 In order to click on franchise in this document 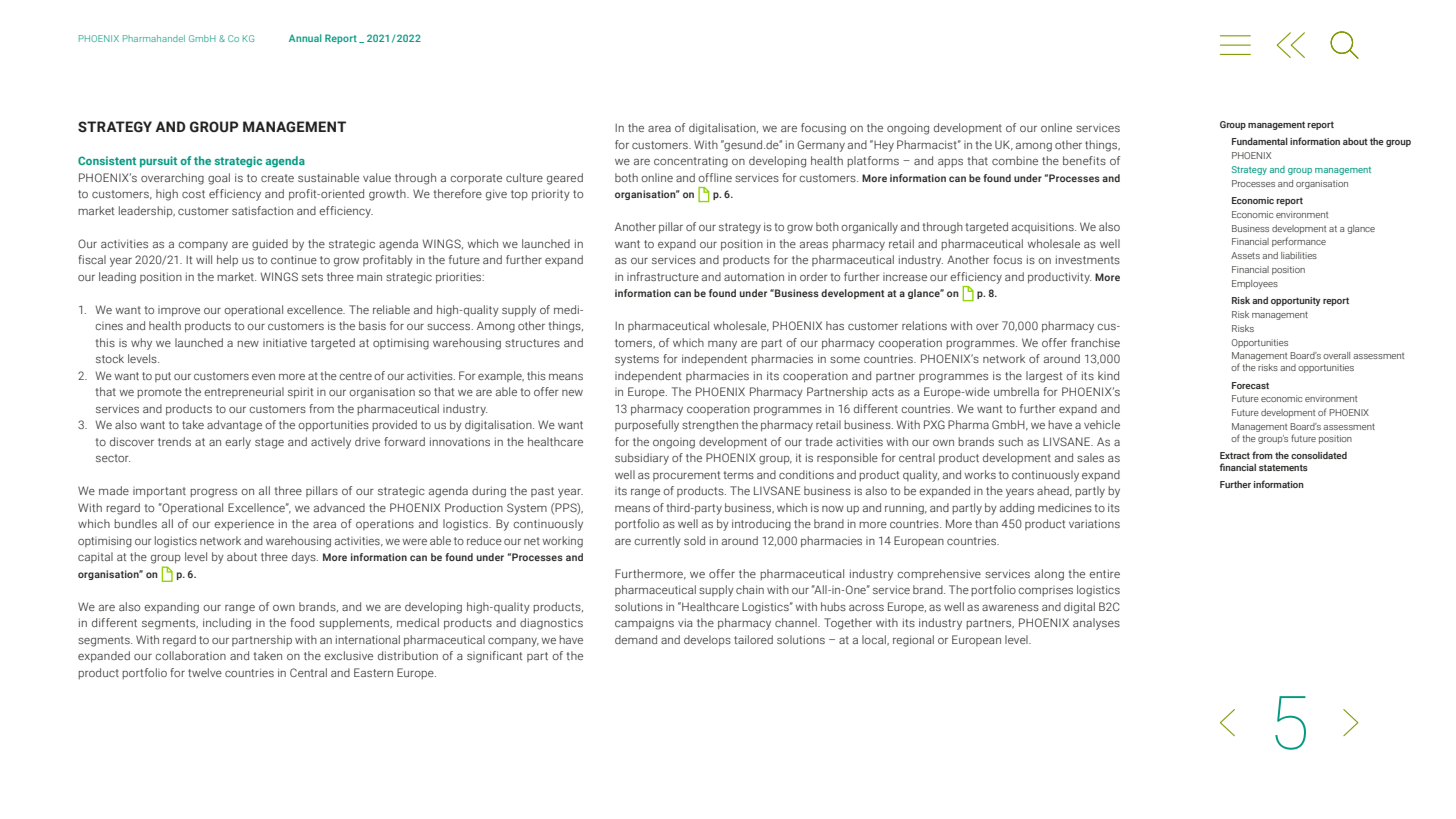, I will do `click(1095, 342)`.
